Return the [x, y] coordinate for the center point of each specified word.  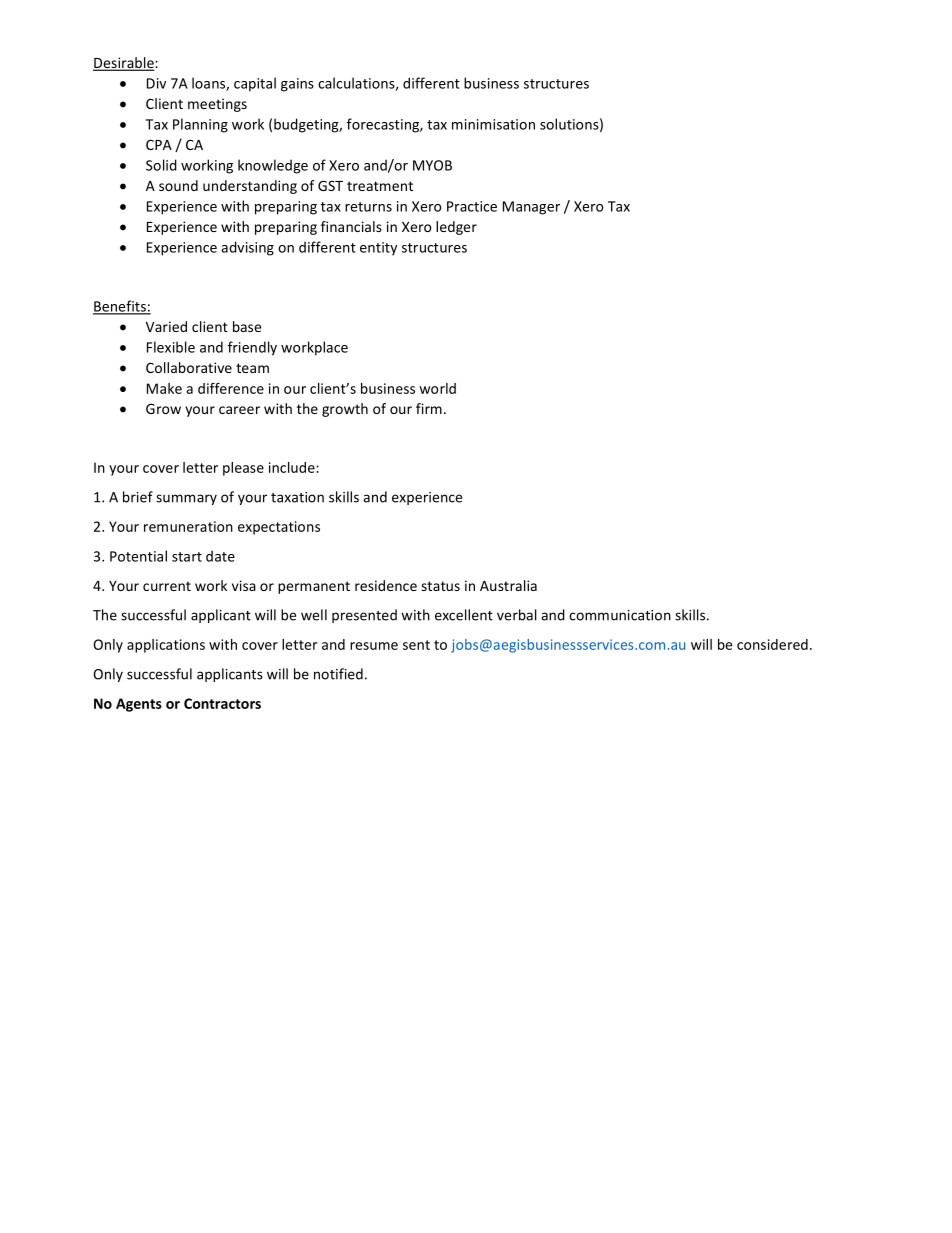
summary [186, 499]
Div [156, 83]
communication [620, 615]
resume [374, 646]
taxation [297, 497]
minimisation [493, 124]
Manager [531, 208]
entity [378, 249]
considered [772, 644]
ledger [456, 228]
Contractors [222, 703]
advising [247, 248]
